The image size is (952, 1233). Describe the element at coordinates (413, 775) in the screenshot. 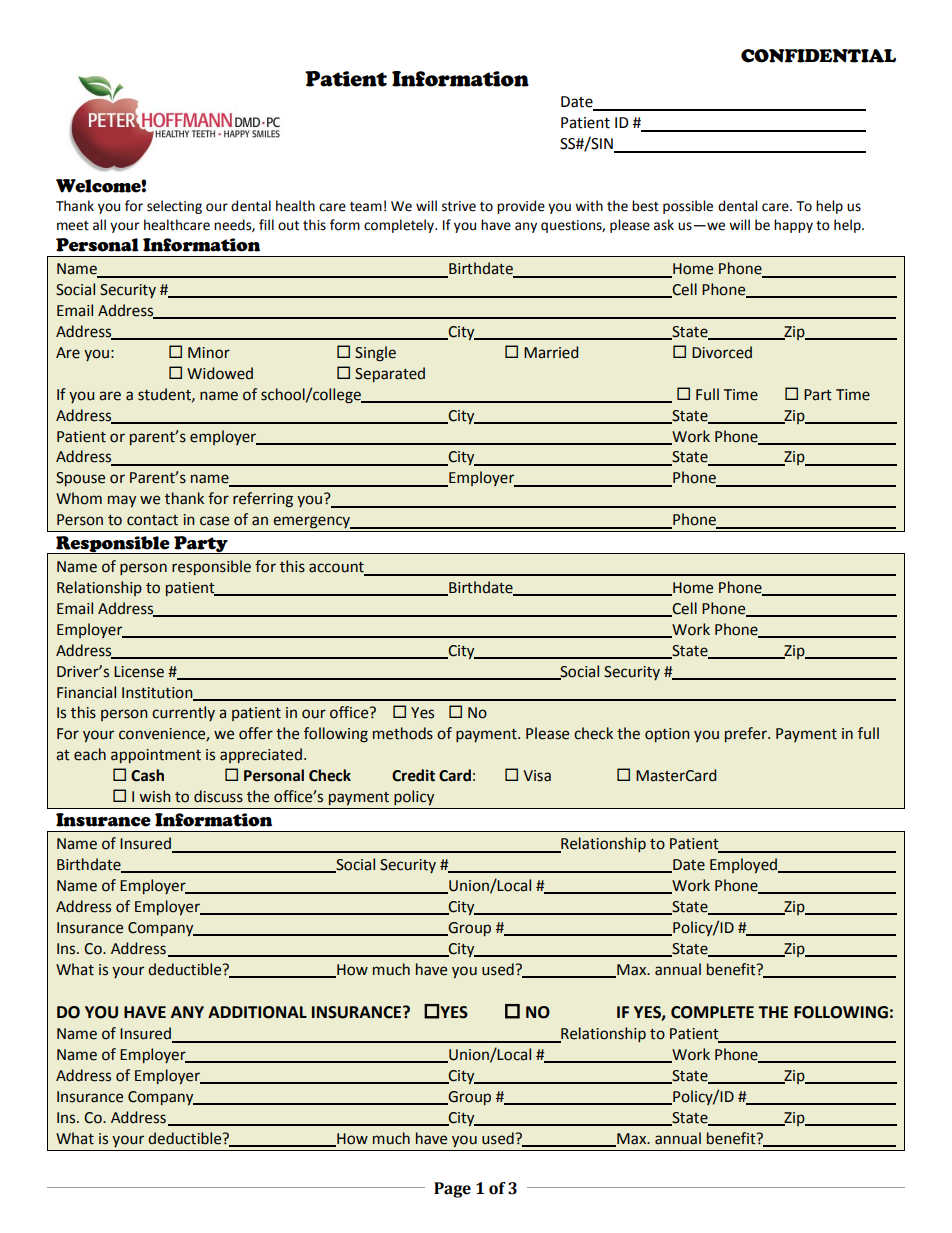

I see `Credit` at that location.
